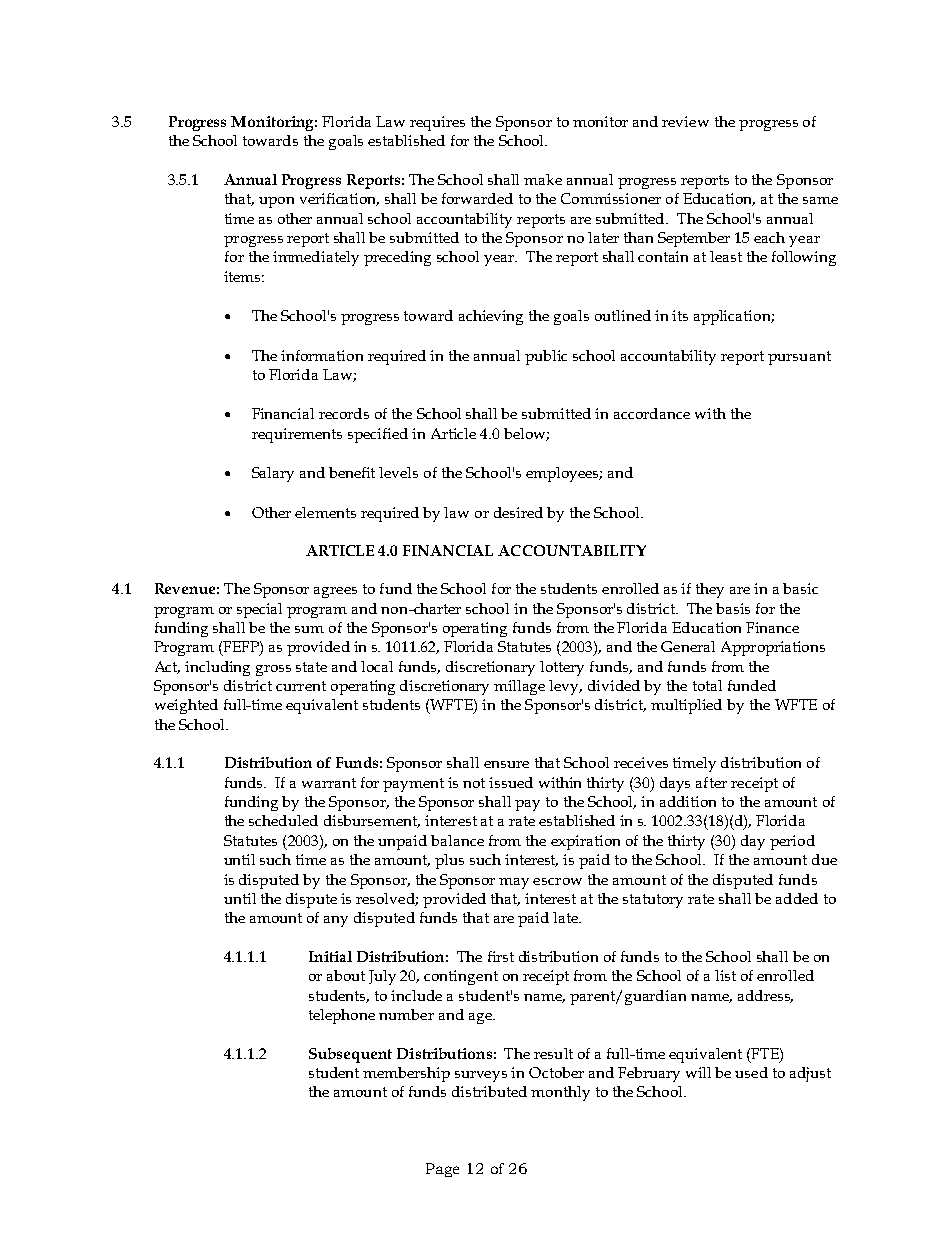 This screenshot has width=952, height=1233. What do you see at coordinates (489, 1091) in the screenshot?
I see `distributed` at bounding box center [489, 1091].
